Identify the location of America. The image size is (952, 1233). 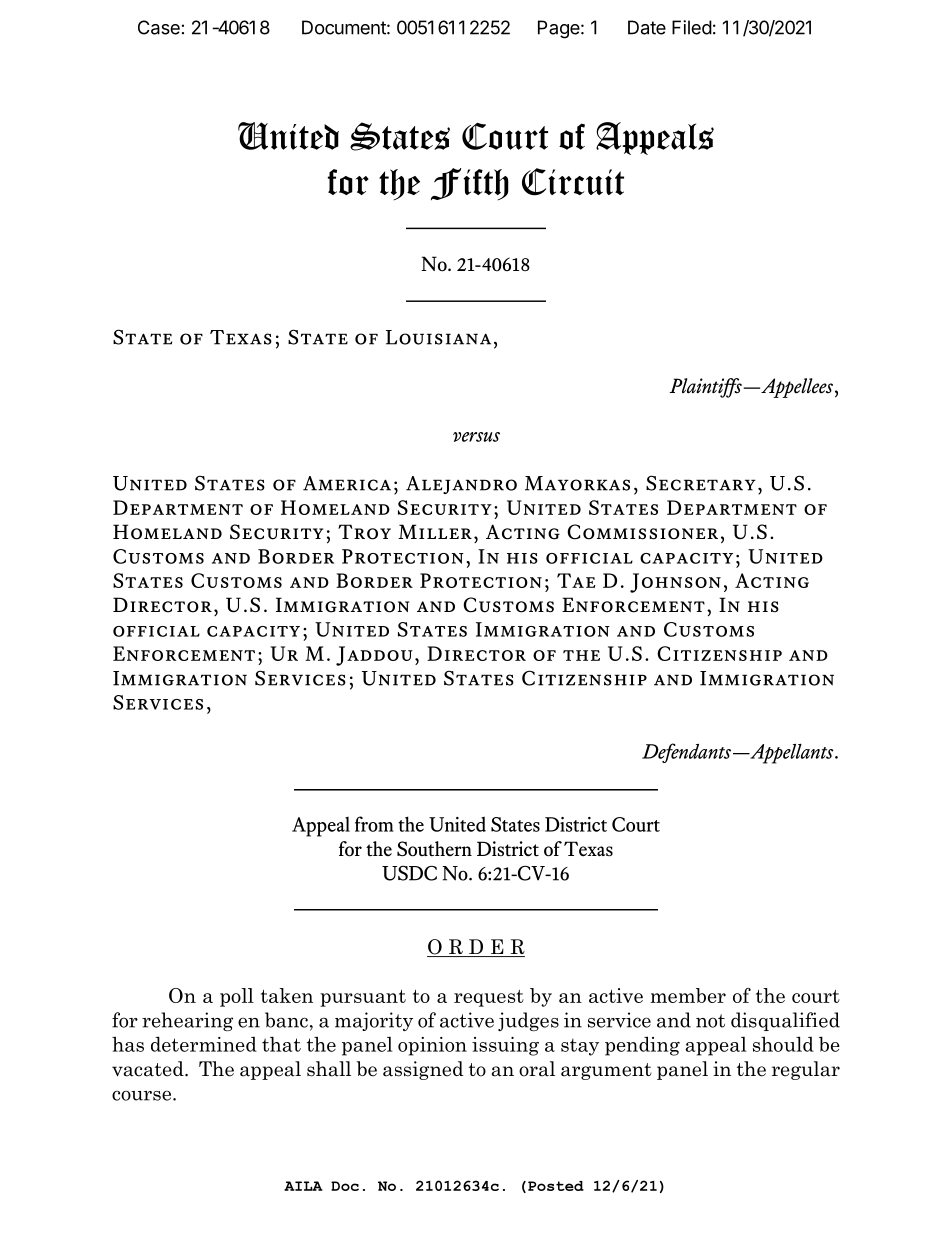
(347, 483).
